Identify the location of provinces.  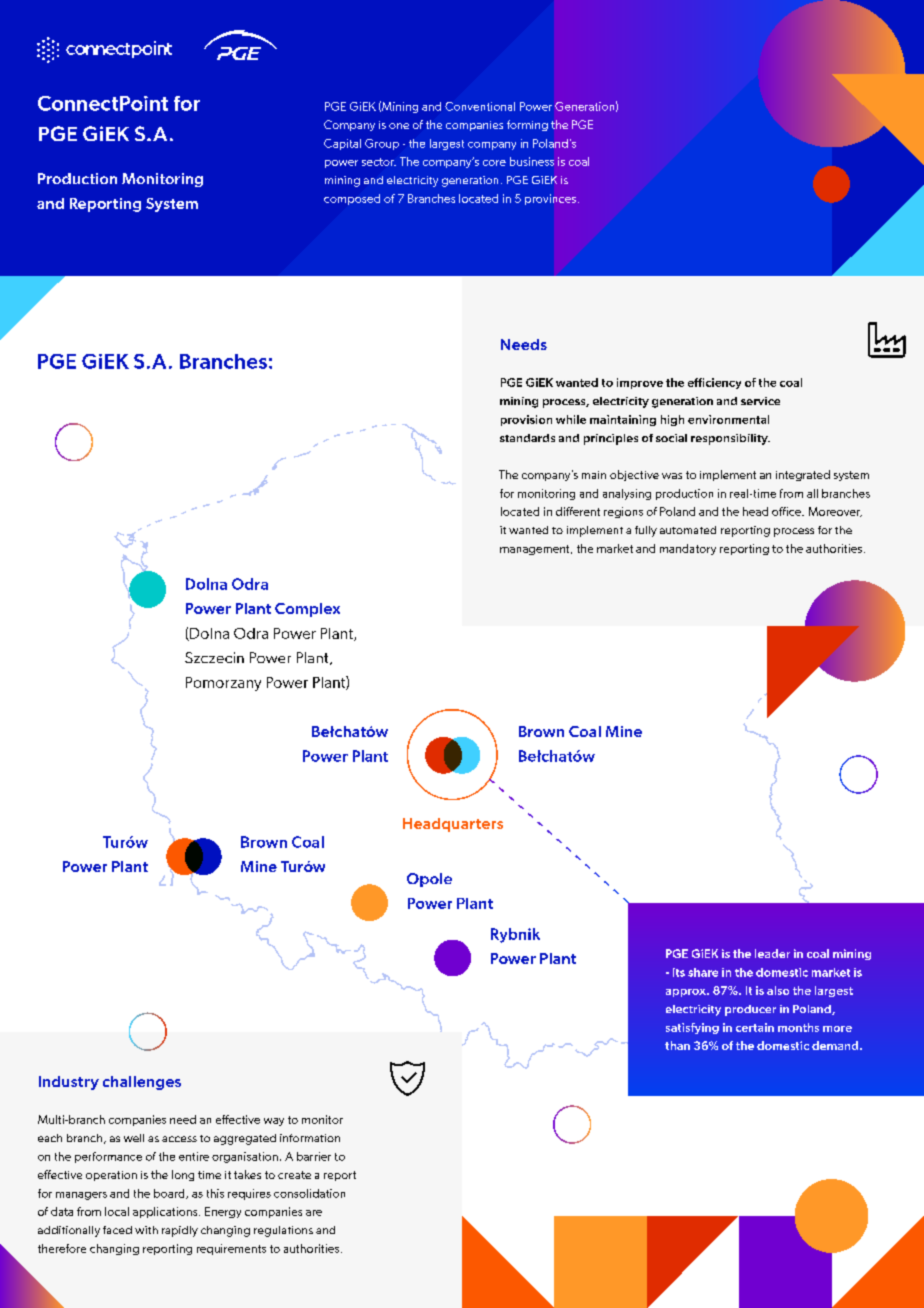
(550, 199).
